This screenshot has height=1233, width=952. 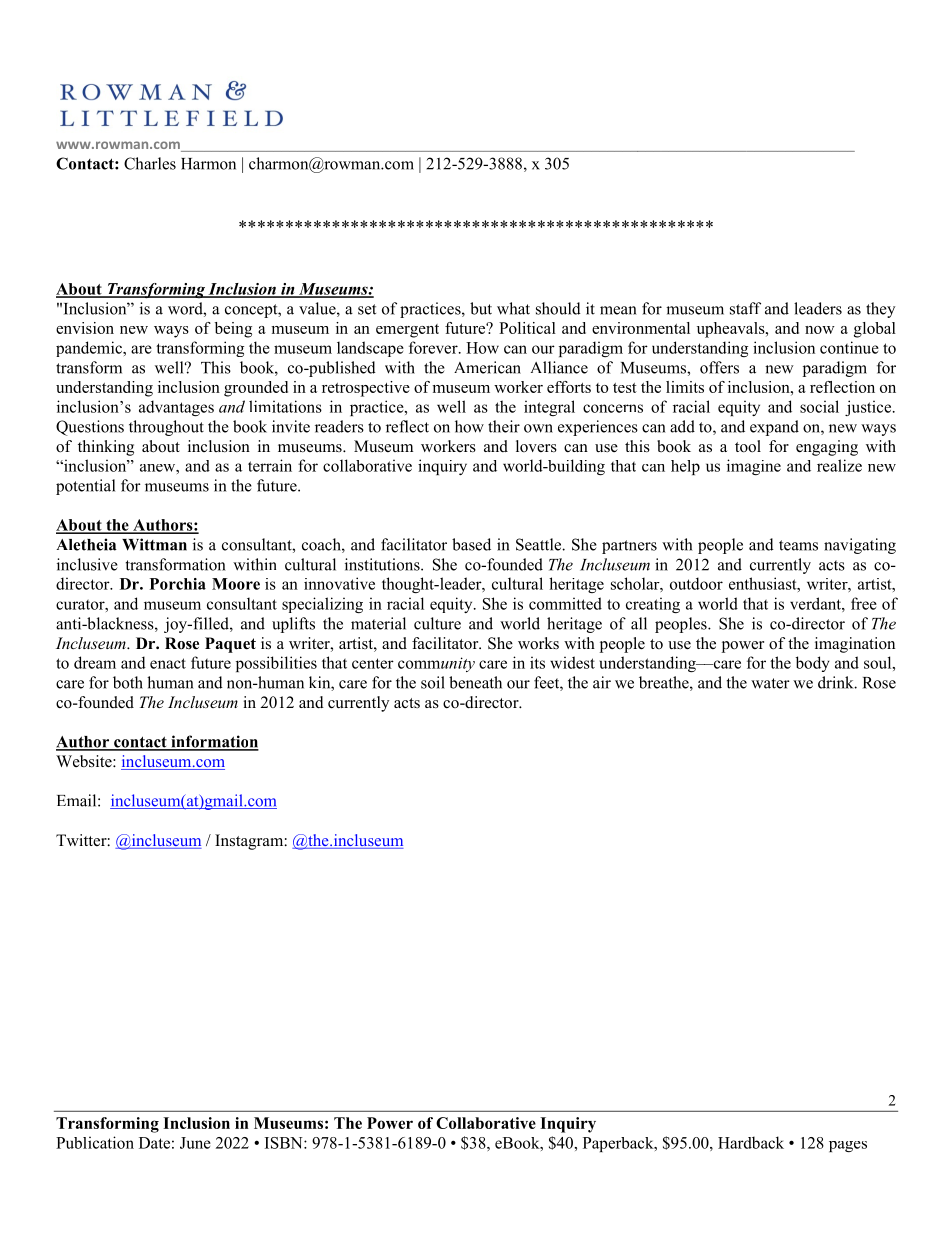 I want to click on enact, so click(x=168, y=663).
